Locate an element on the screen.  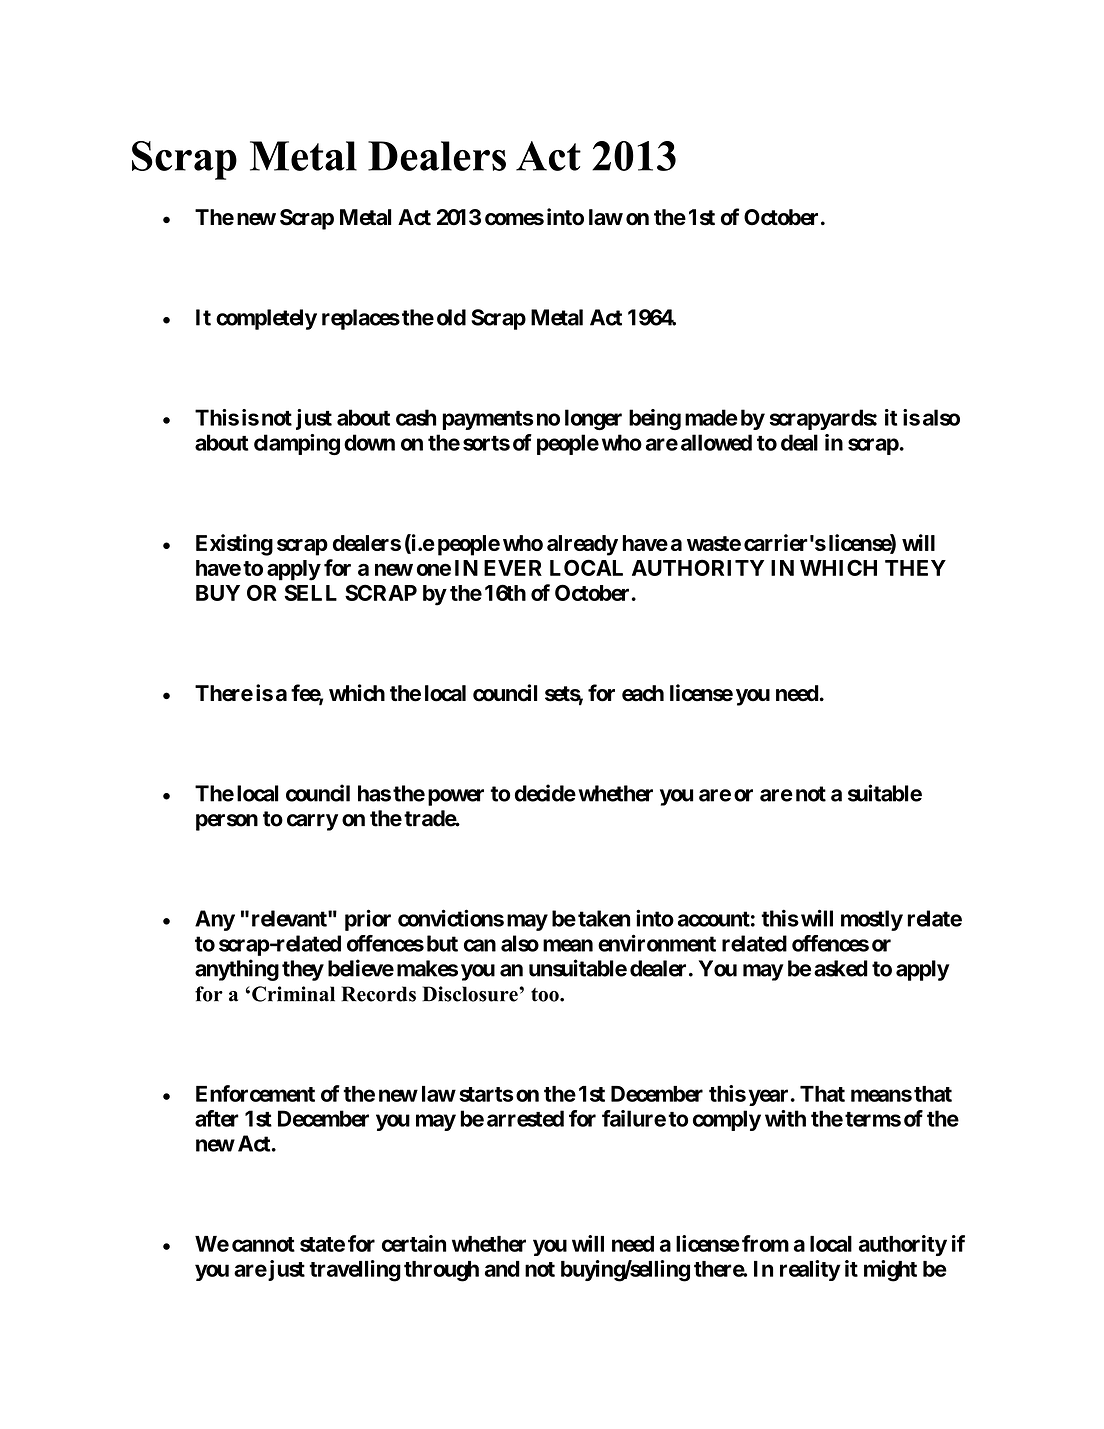
Criminal is located at coordinates (293, 994).
